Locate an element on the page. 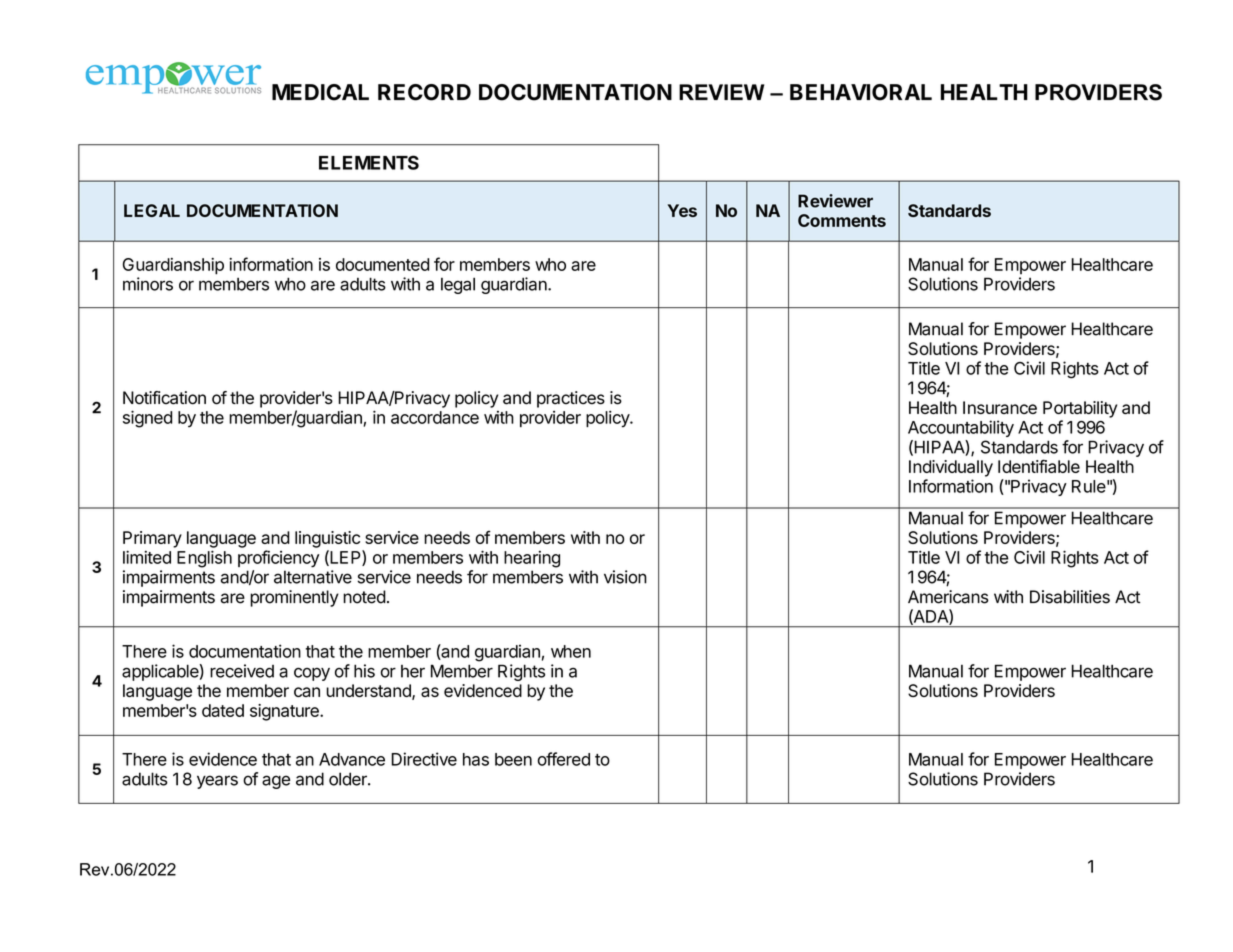 This page has height=952, width=1233. RECORD is located at coordinates (424, 92).
